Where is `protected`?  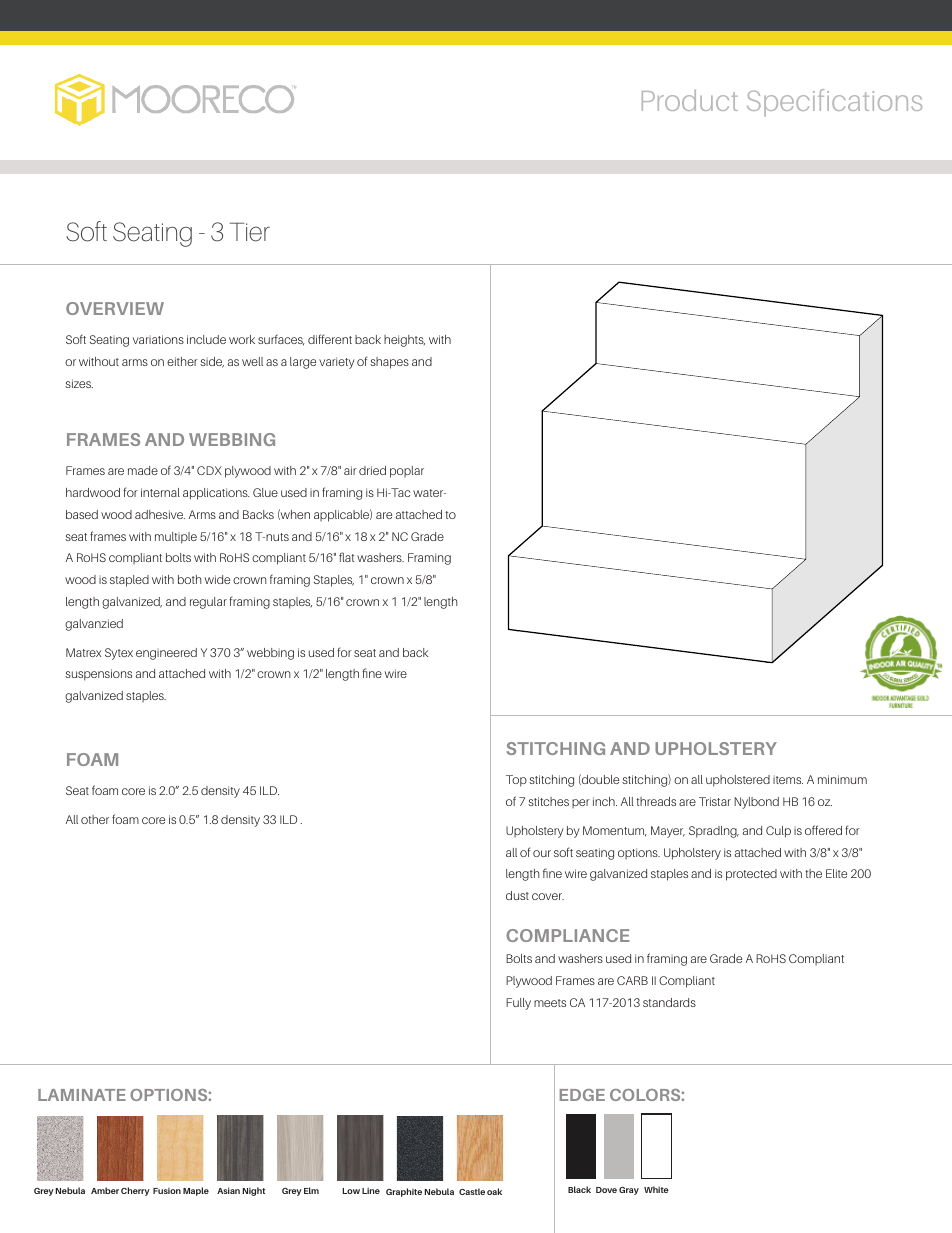
protected is located at coordinates (751, 875).
